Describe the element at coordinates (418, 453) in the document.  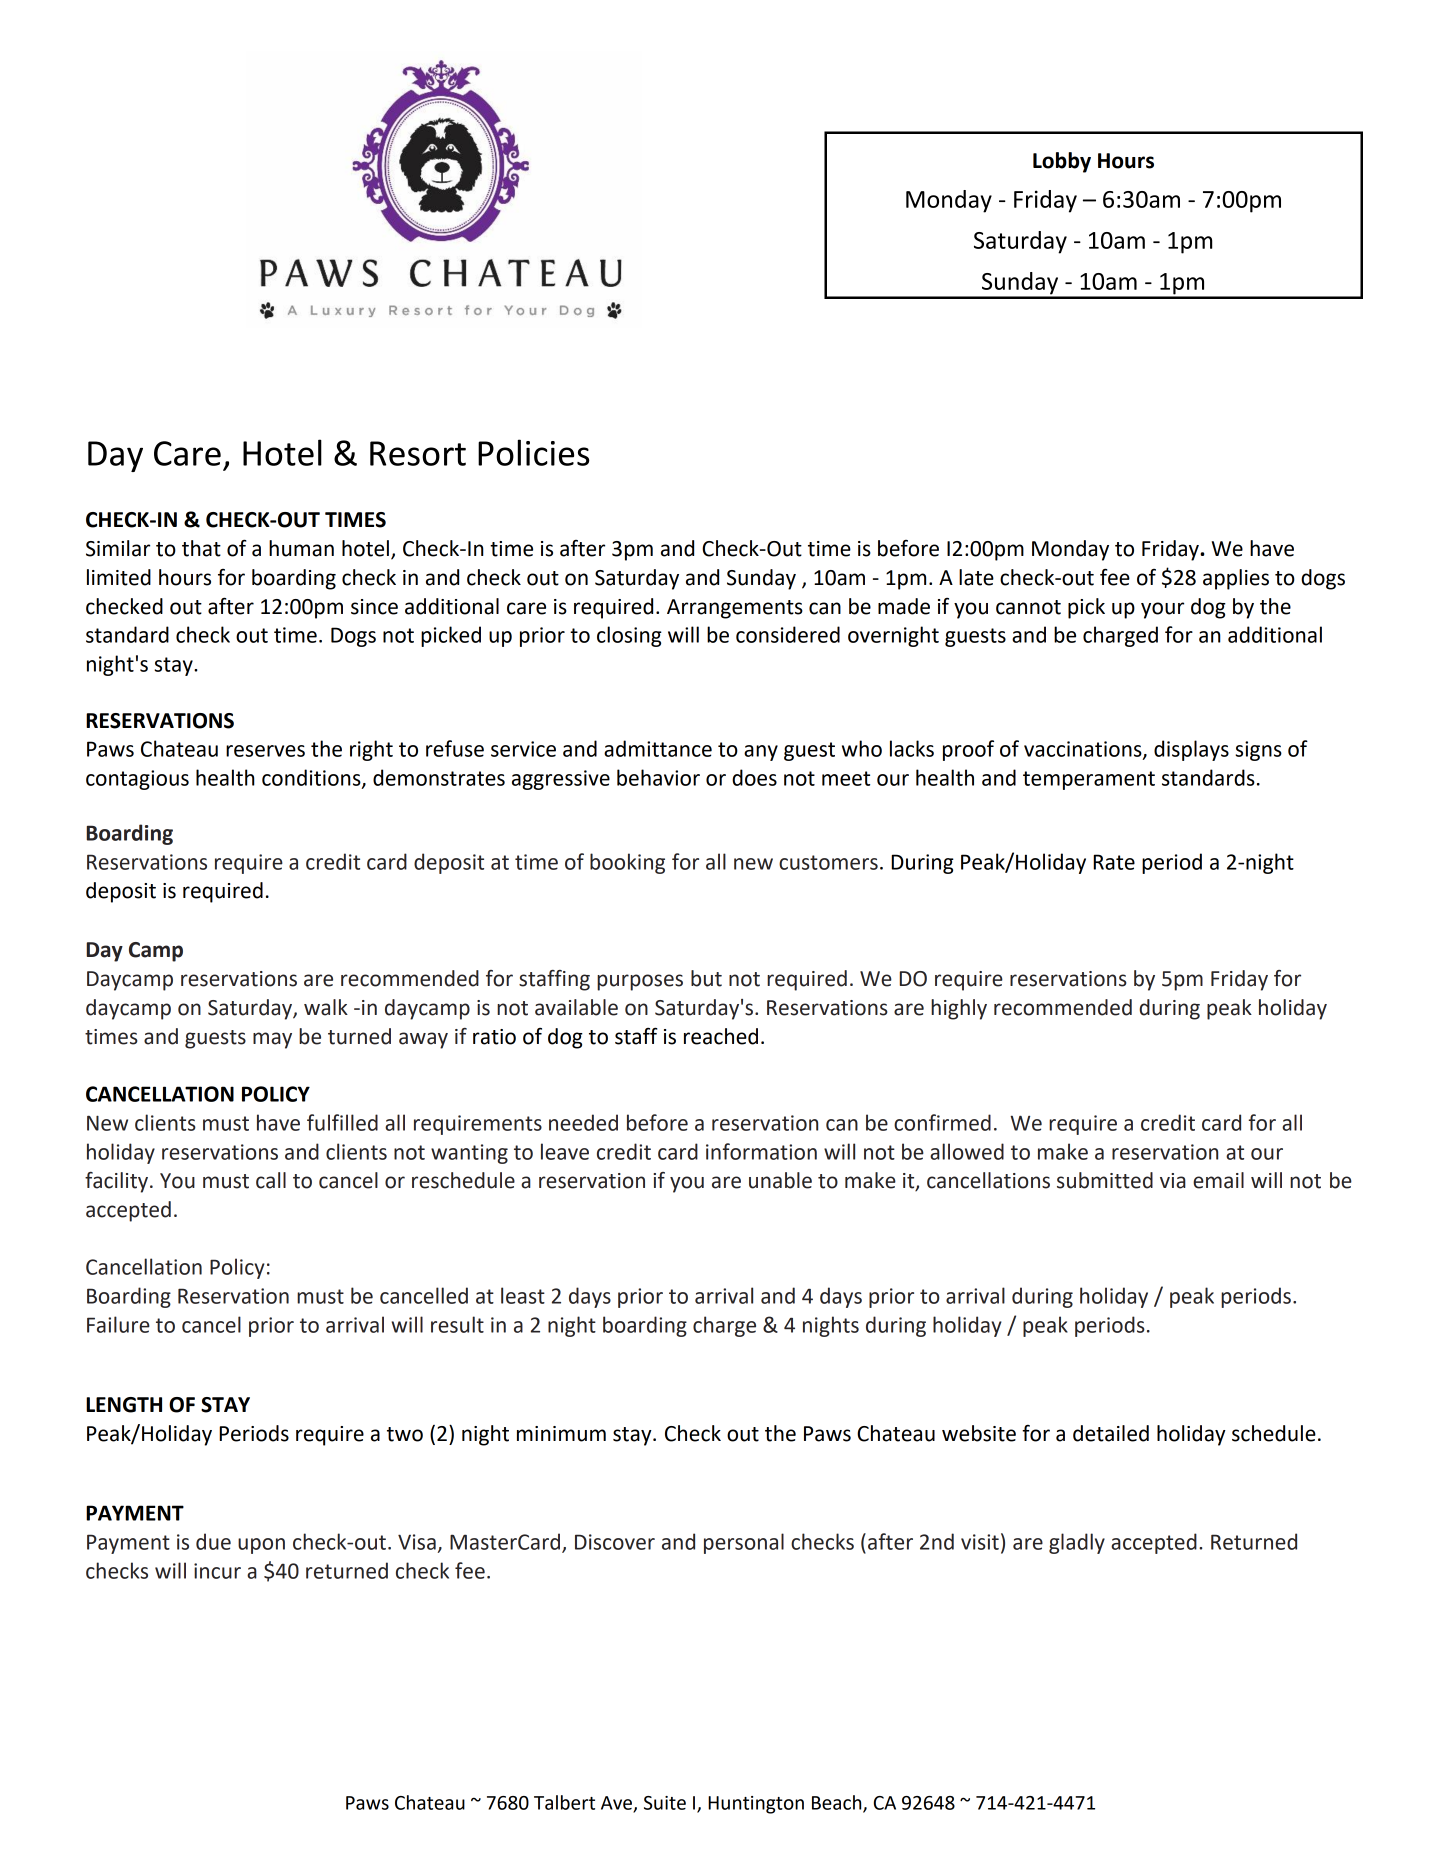
I see `Resort` at that location.
